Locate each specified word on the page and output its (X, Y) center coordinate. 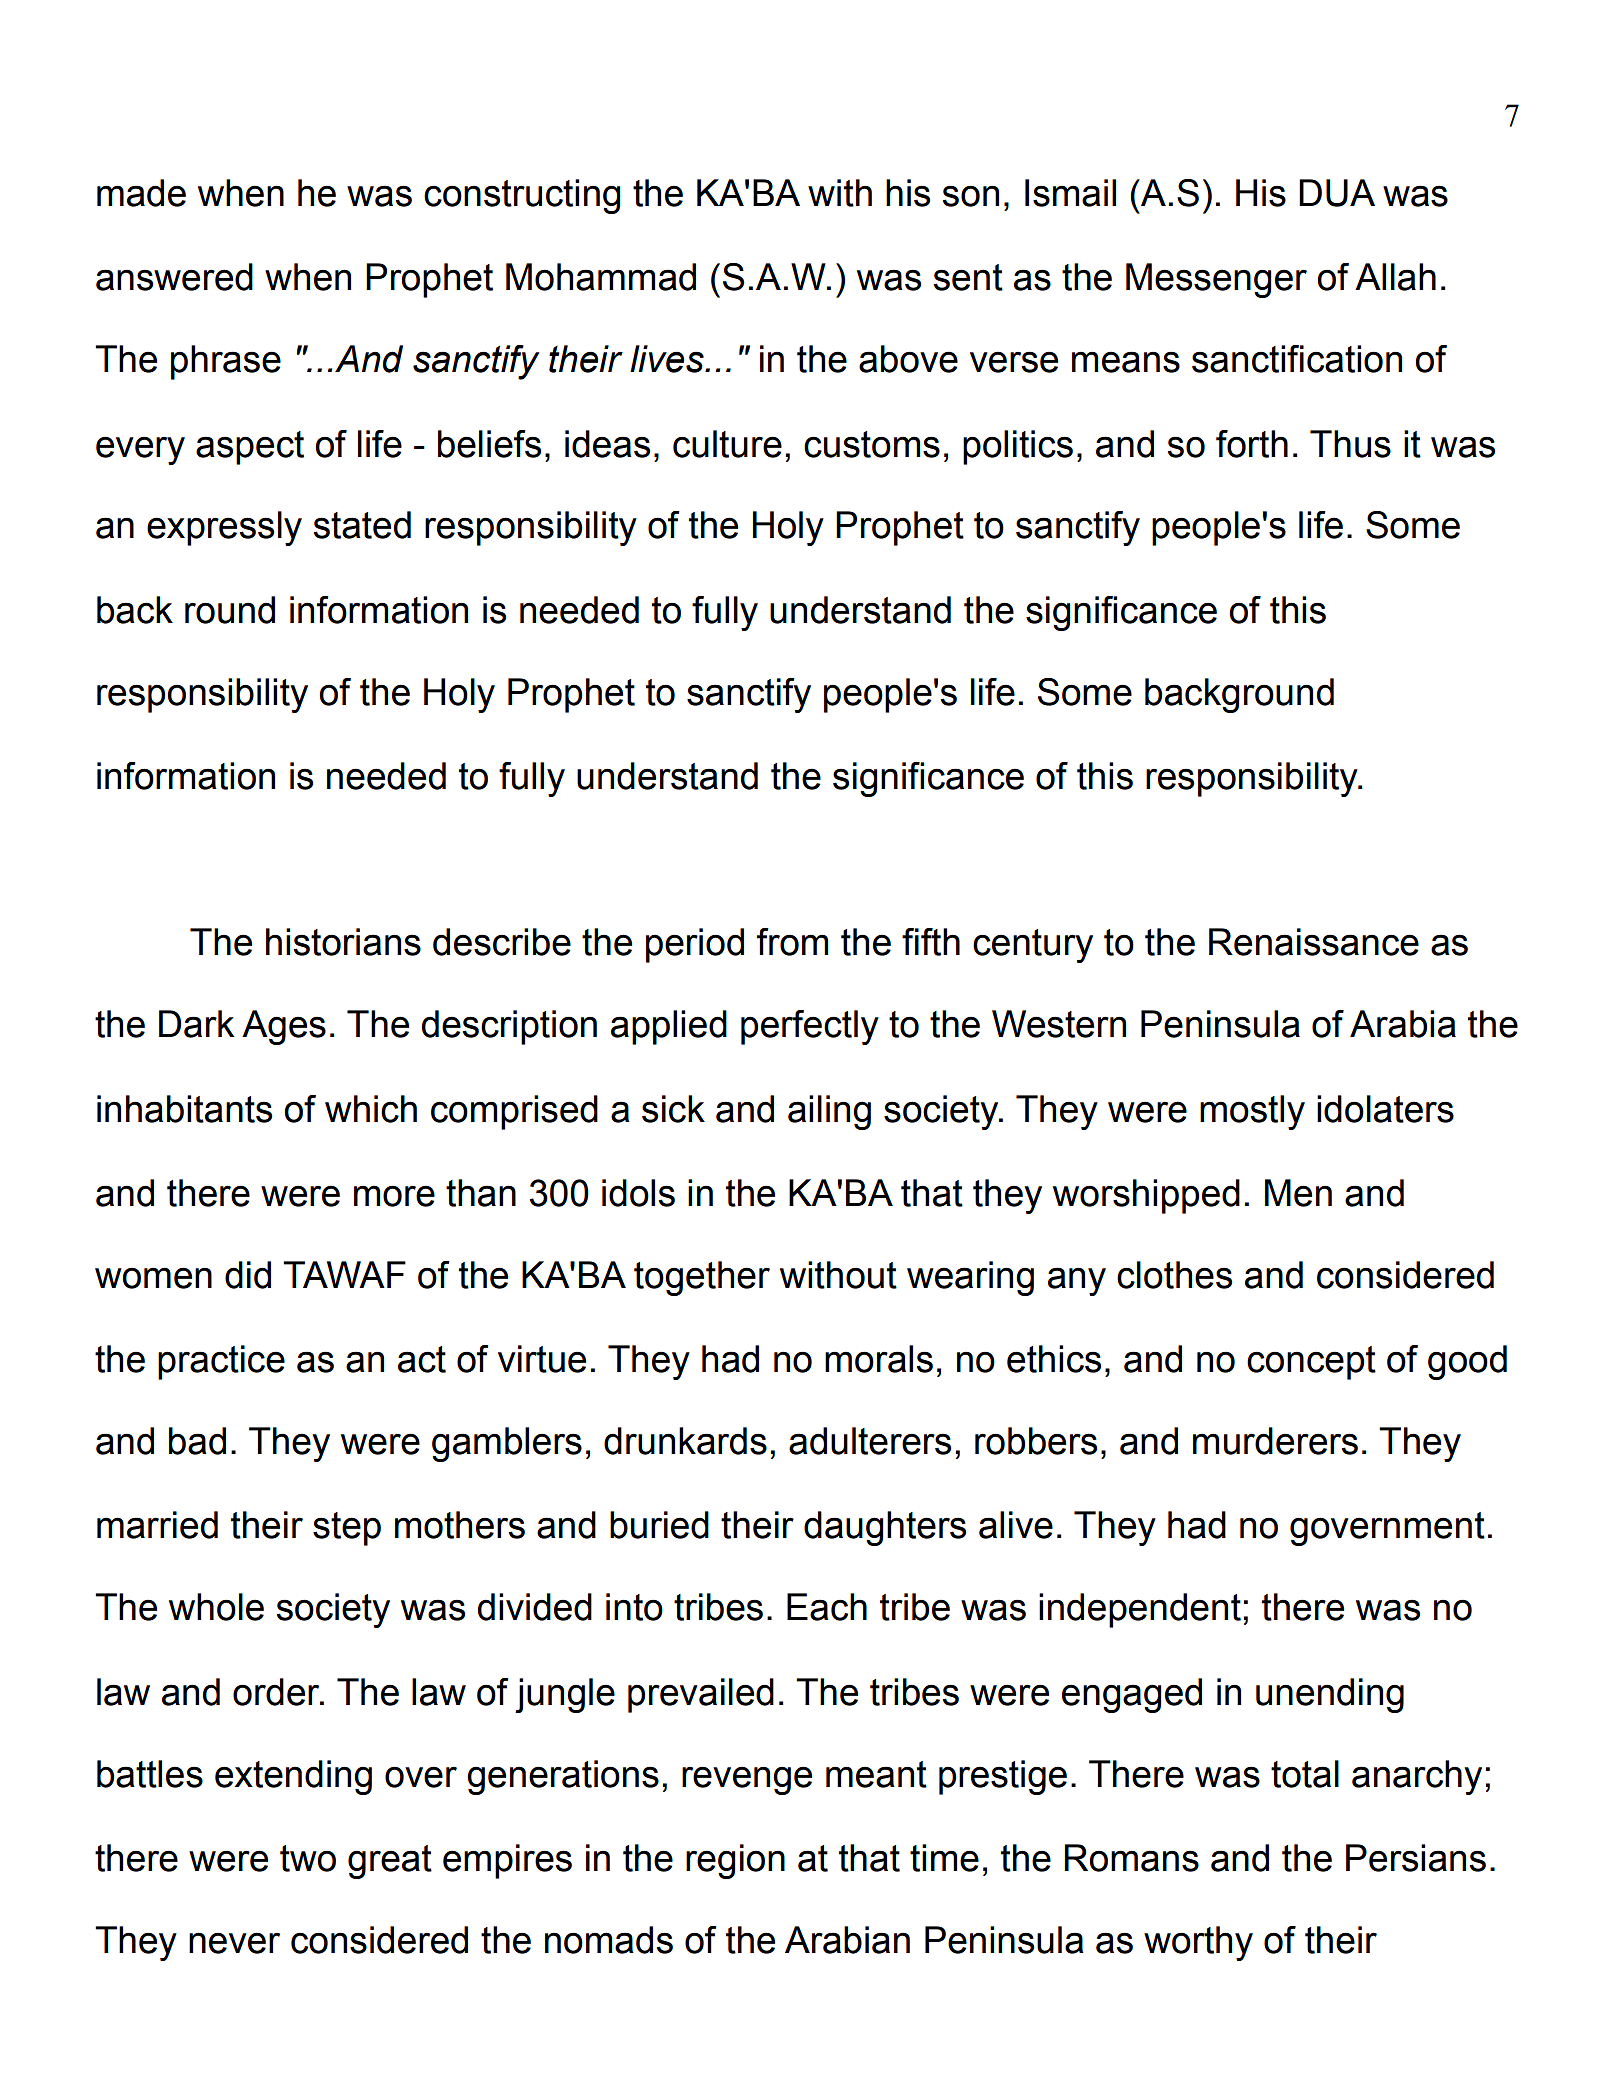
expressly (224, 528)
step (347, 1529)
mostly (1252, 1112)
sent (968, 277)
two (308, 1858)
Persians (1416, 1858)
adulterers (870, 1441)
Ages (284, 1027)
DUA (1337, 193)
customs (872, 444)
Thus (1350, 444)
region (735, 1861)
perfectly (810, 1027)
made (141, 193)
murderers (1275, 1441)
